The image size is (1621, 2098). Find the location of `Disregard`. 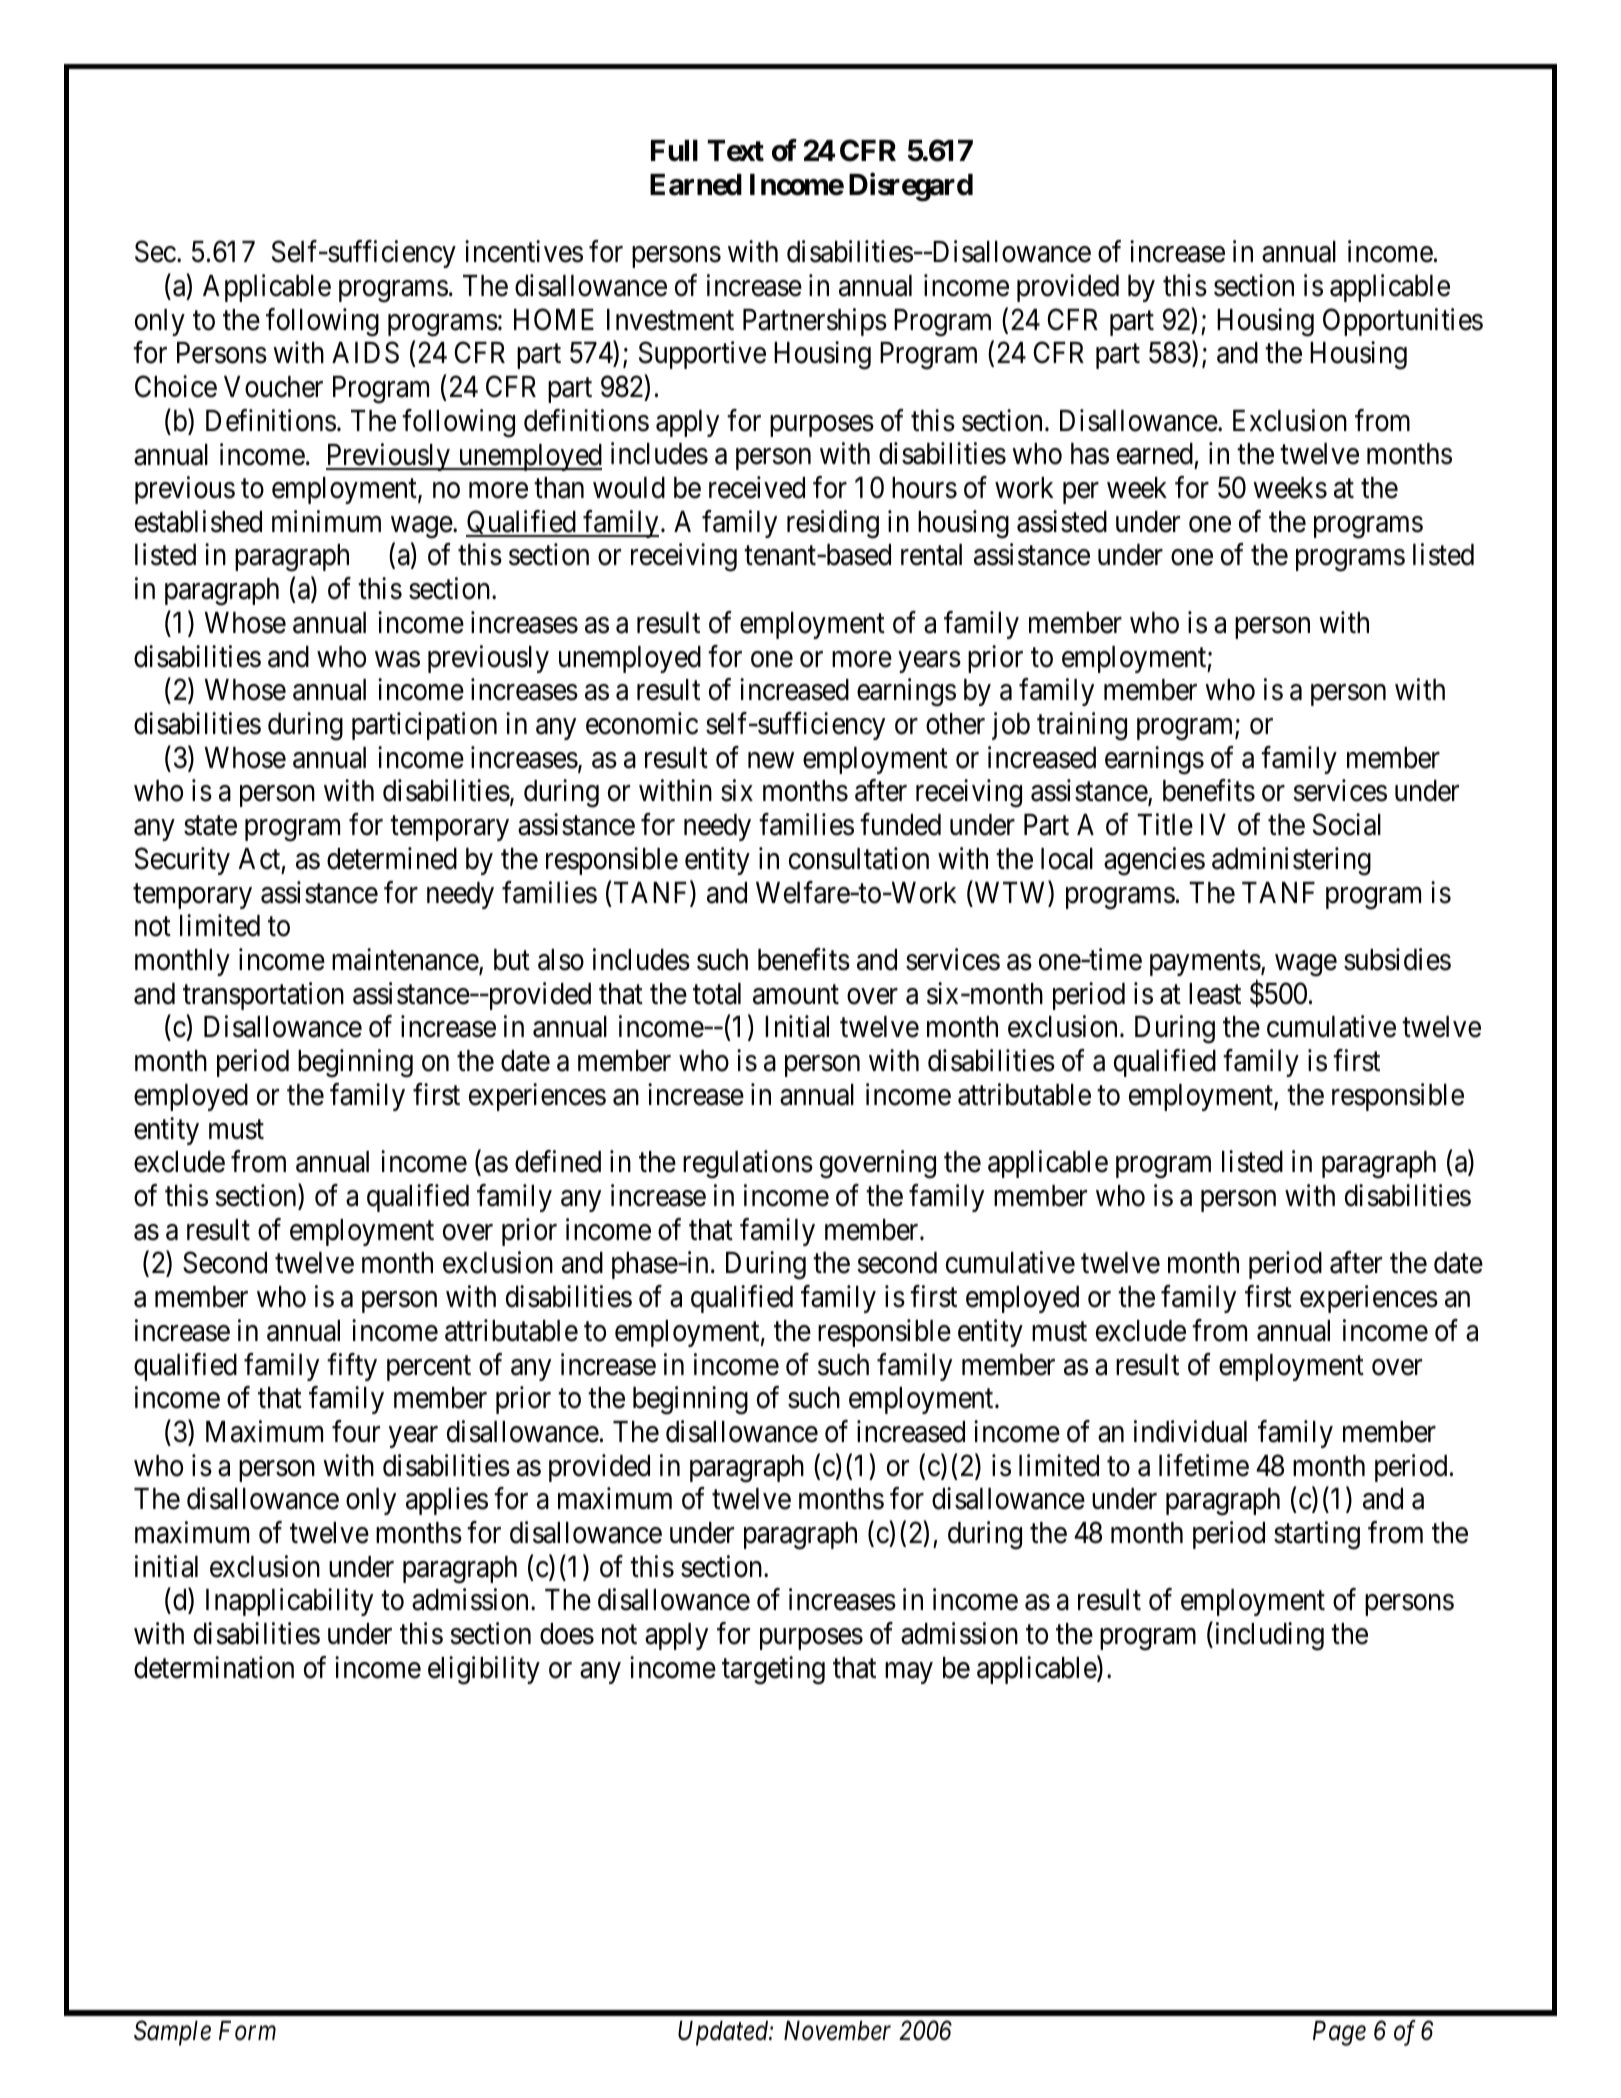

Disregard is located at coordinates (911, 187).
